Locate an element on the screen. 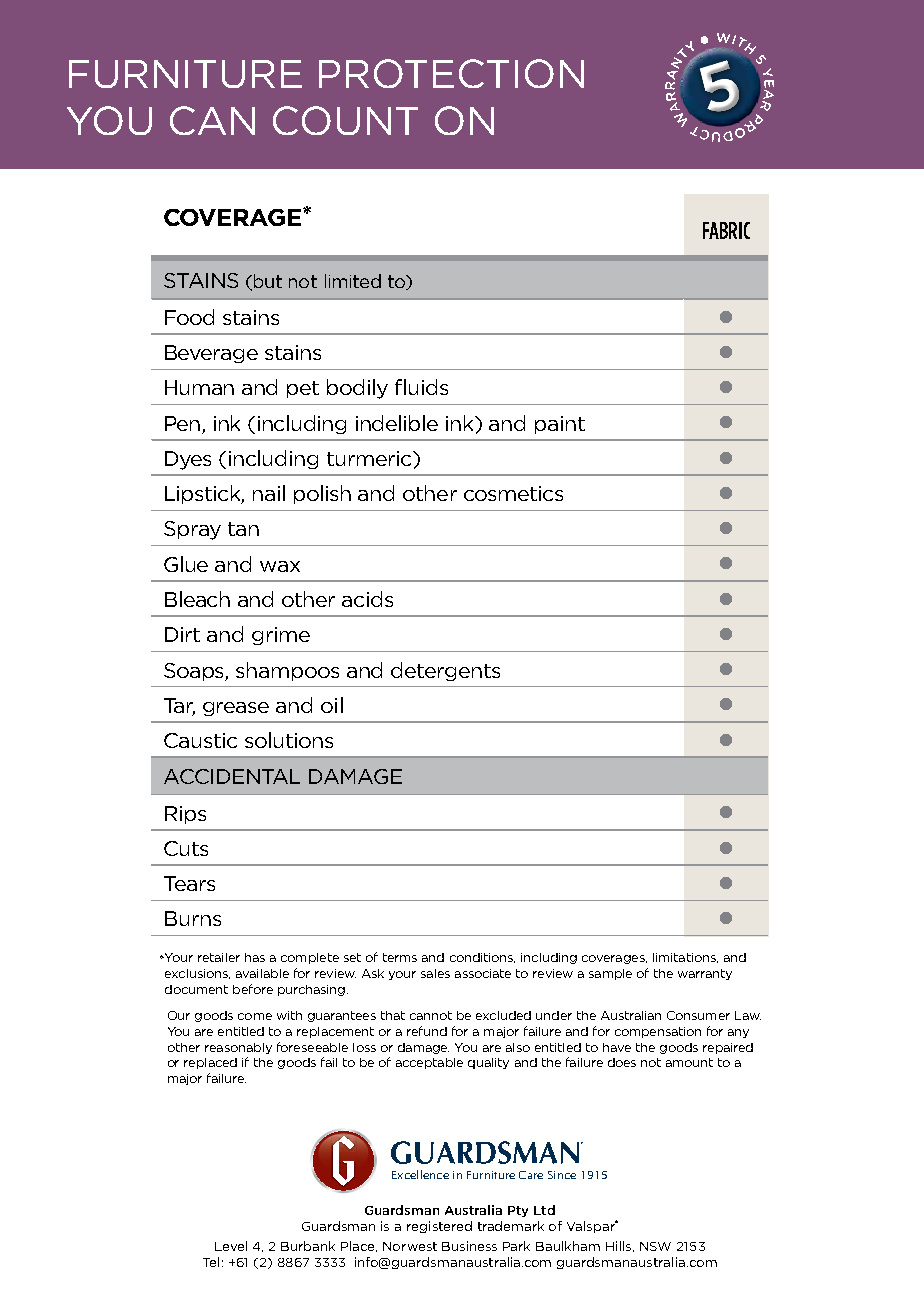 This screenshot has height=1308, width=924. FABRIC is located at coordinates (726, 230).
